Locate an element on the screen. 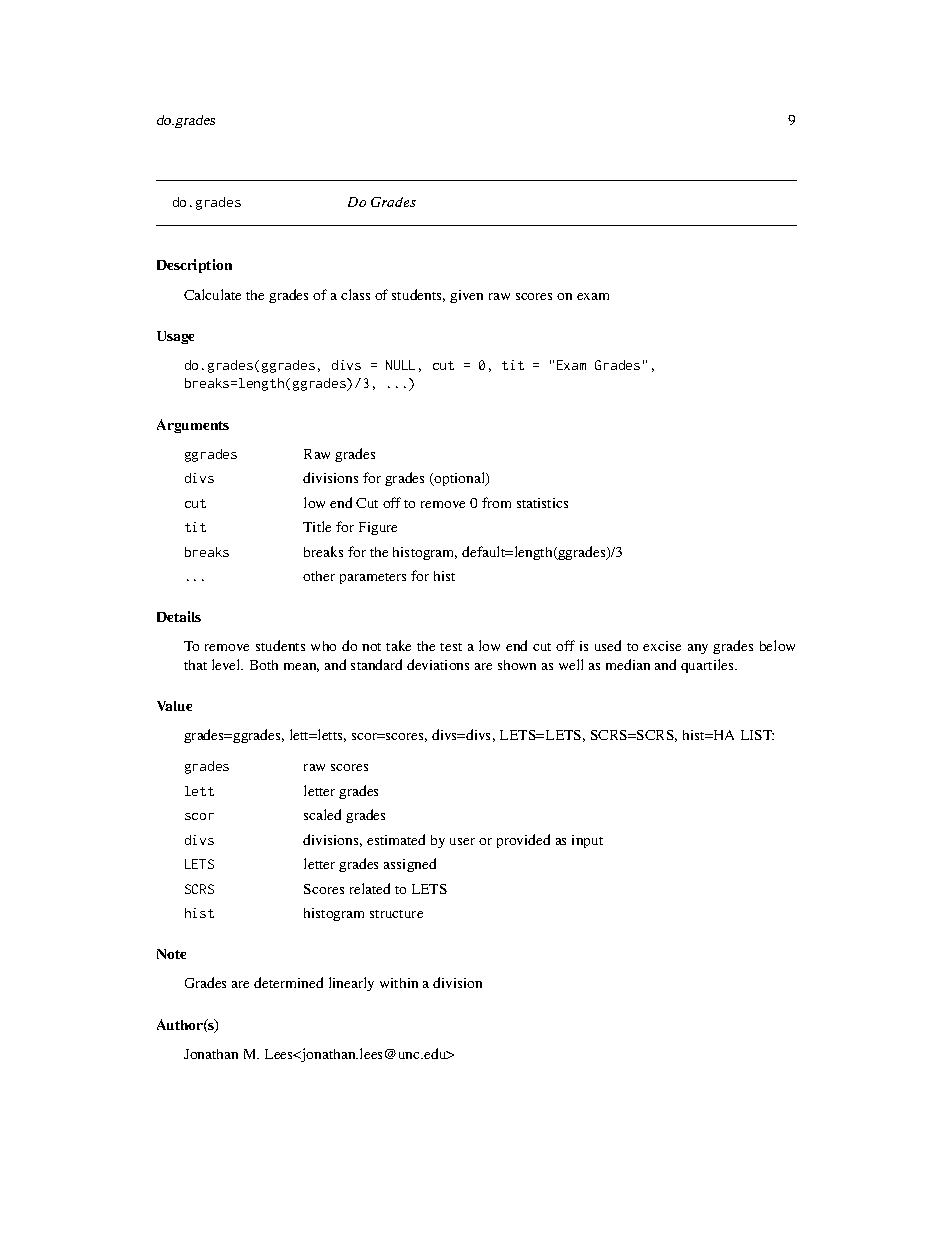 This screenshot has width=952, height=1233. within is located at coordinates (399, 983).
